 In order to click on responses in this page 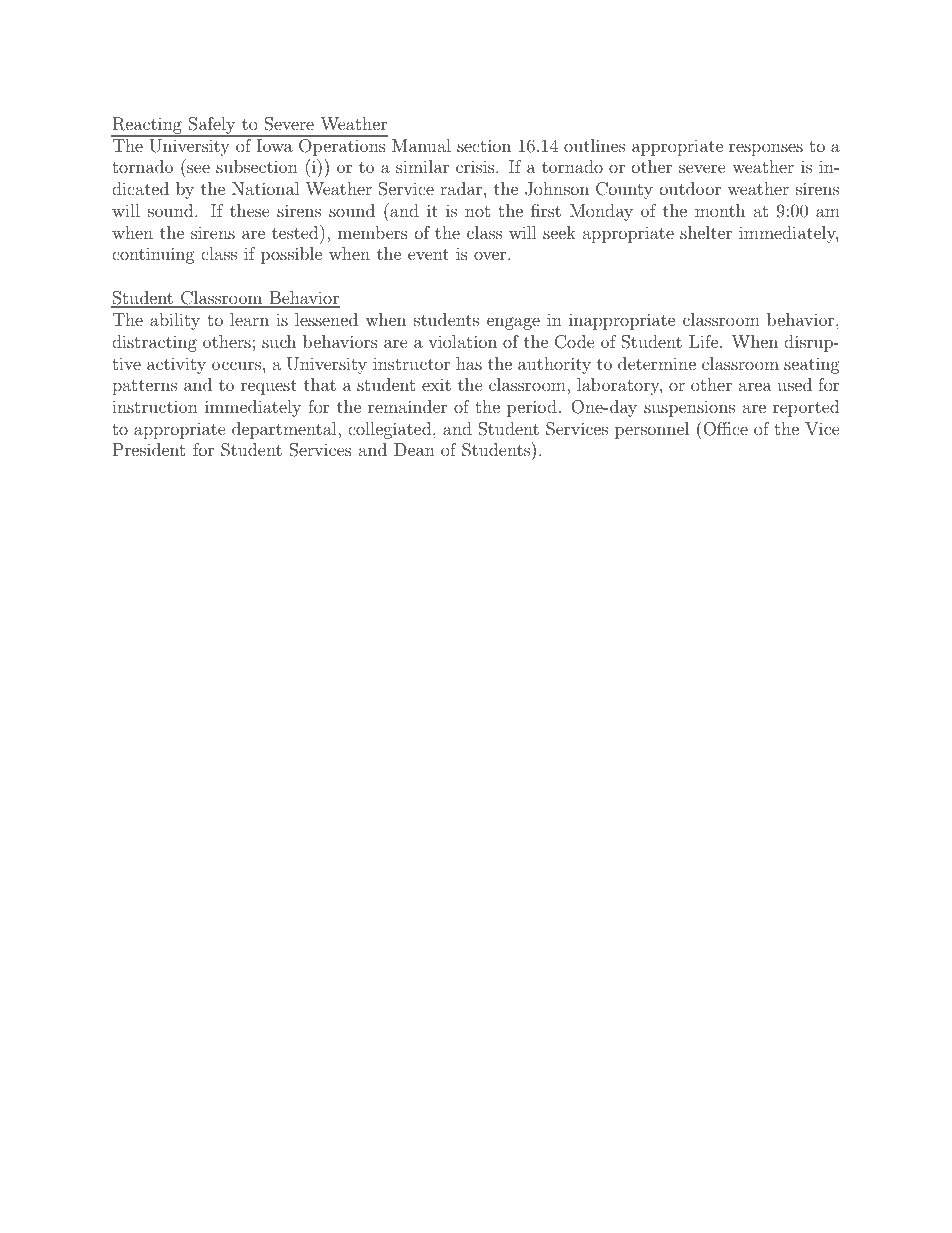, I will do `click(766, 149)`.
